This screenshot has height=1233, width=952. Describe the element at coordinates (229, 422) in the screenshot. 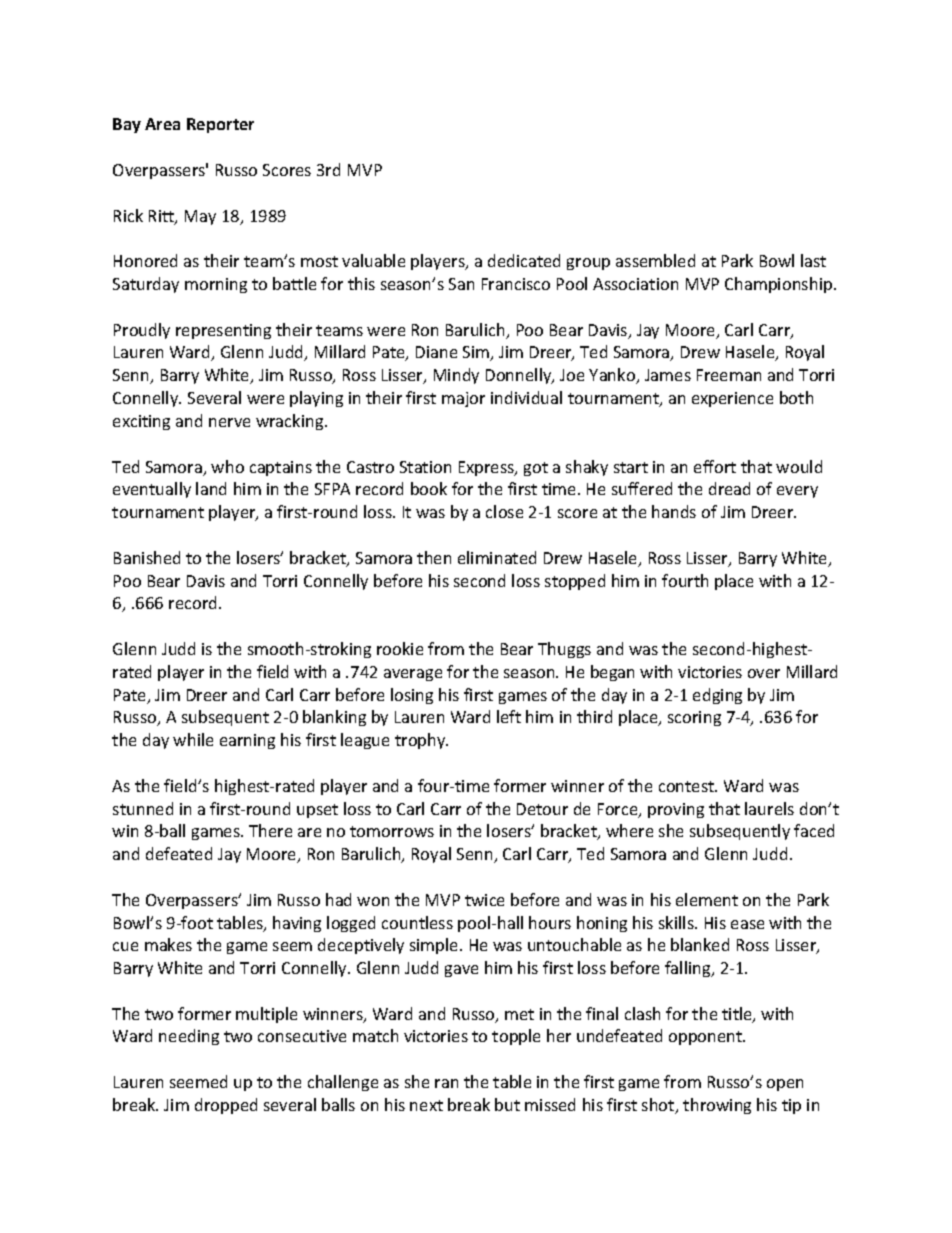

I see `nerve` at that location.
